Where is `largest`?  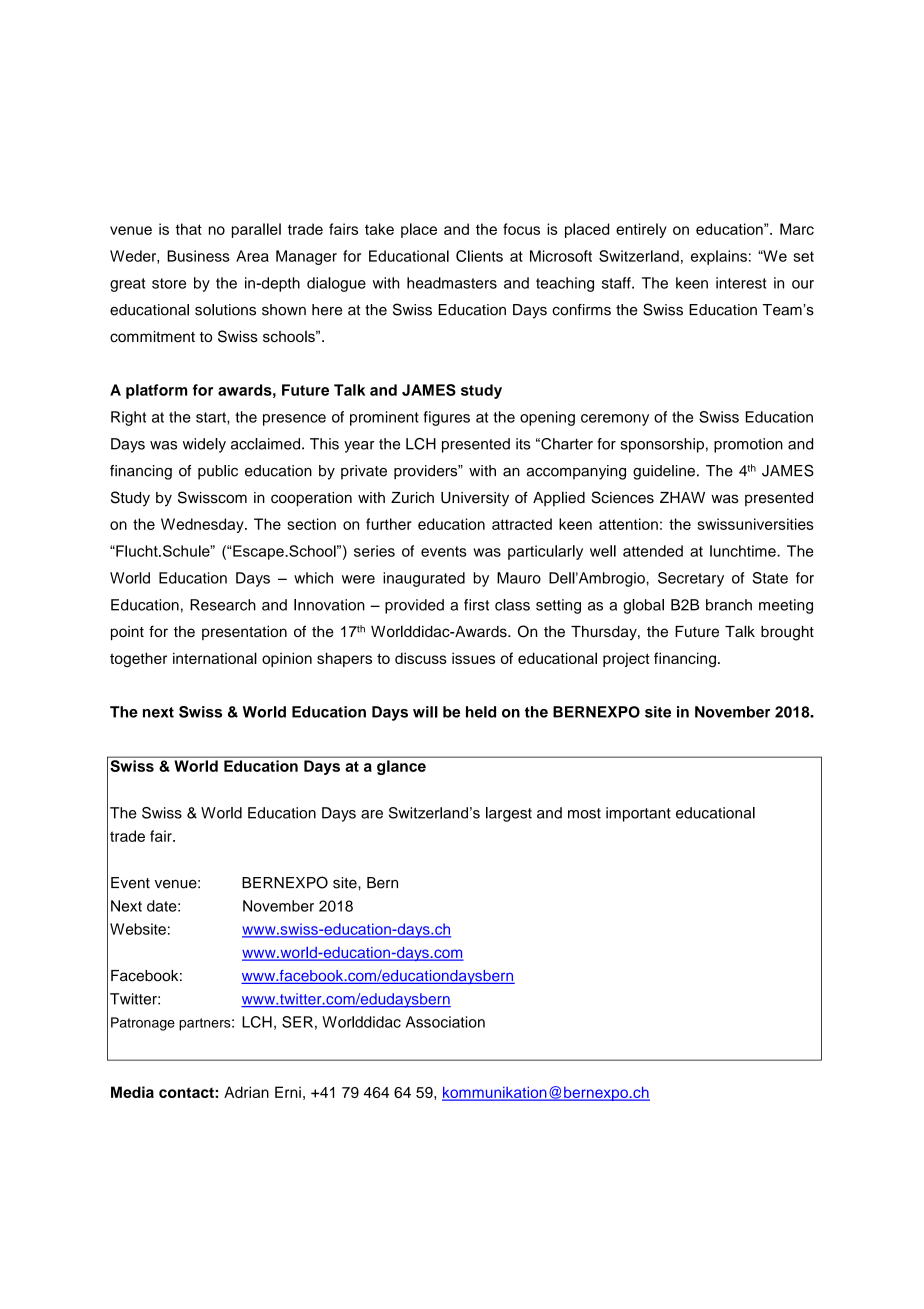 largest is located at coordinates (509, 814).
